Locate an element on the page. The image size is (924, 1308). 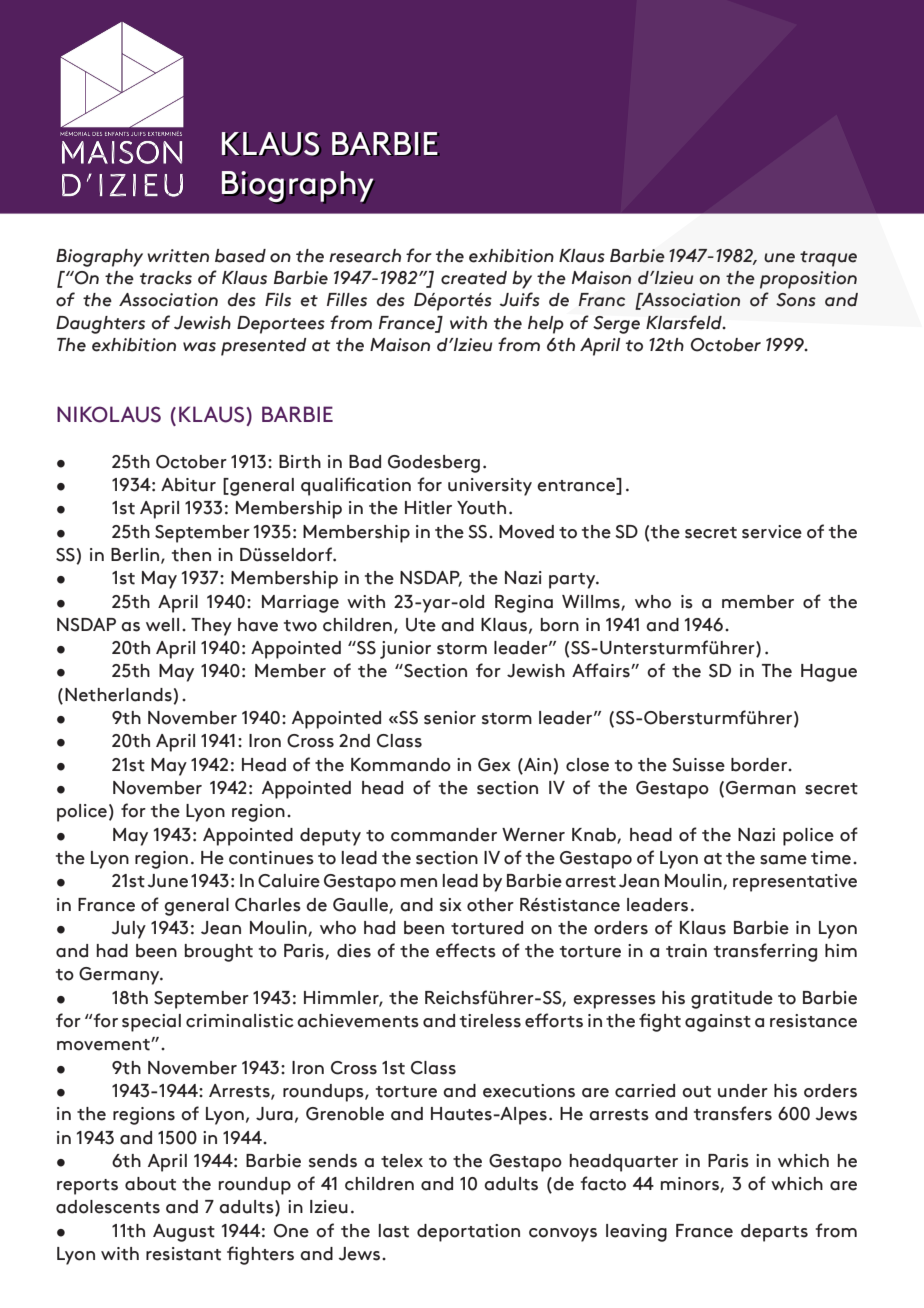
special is located at coordinates (151, 1023).
